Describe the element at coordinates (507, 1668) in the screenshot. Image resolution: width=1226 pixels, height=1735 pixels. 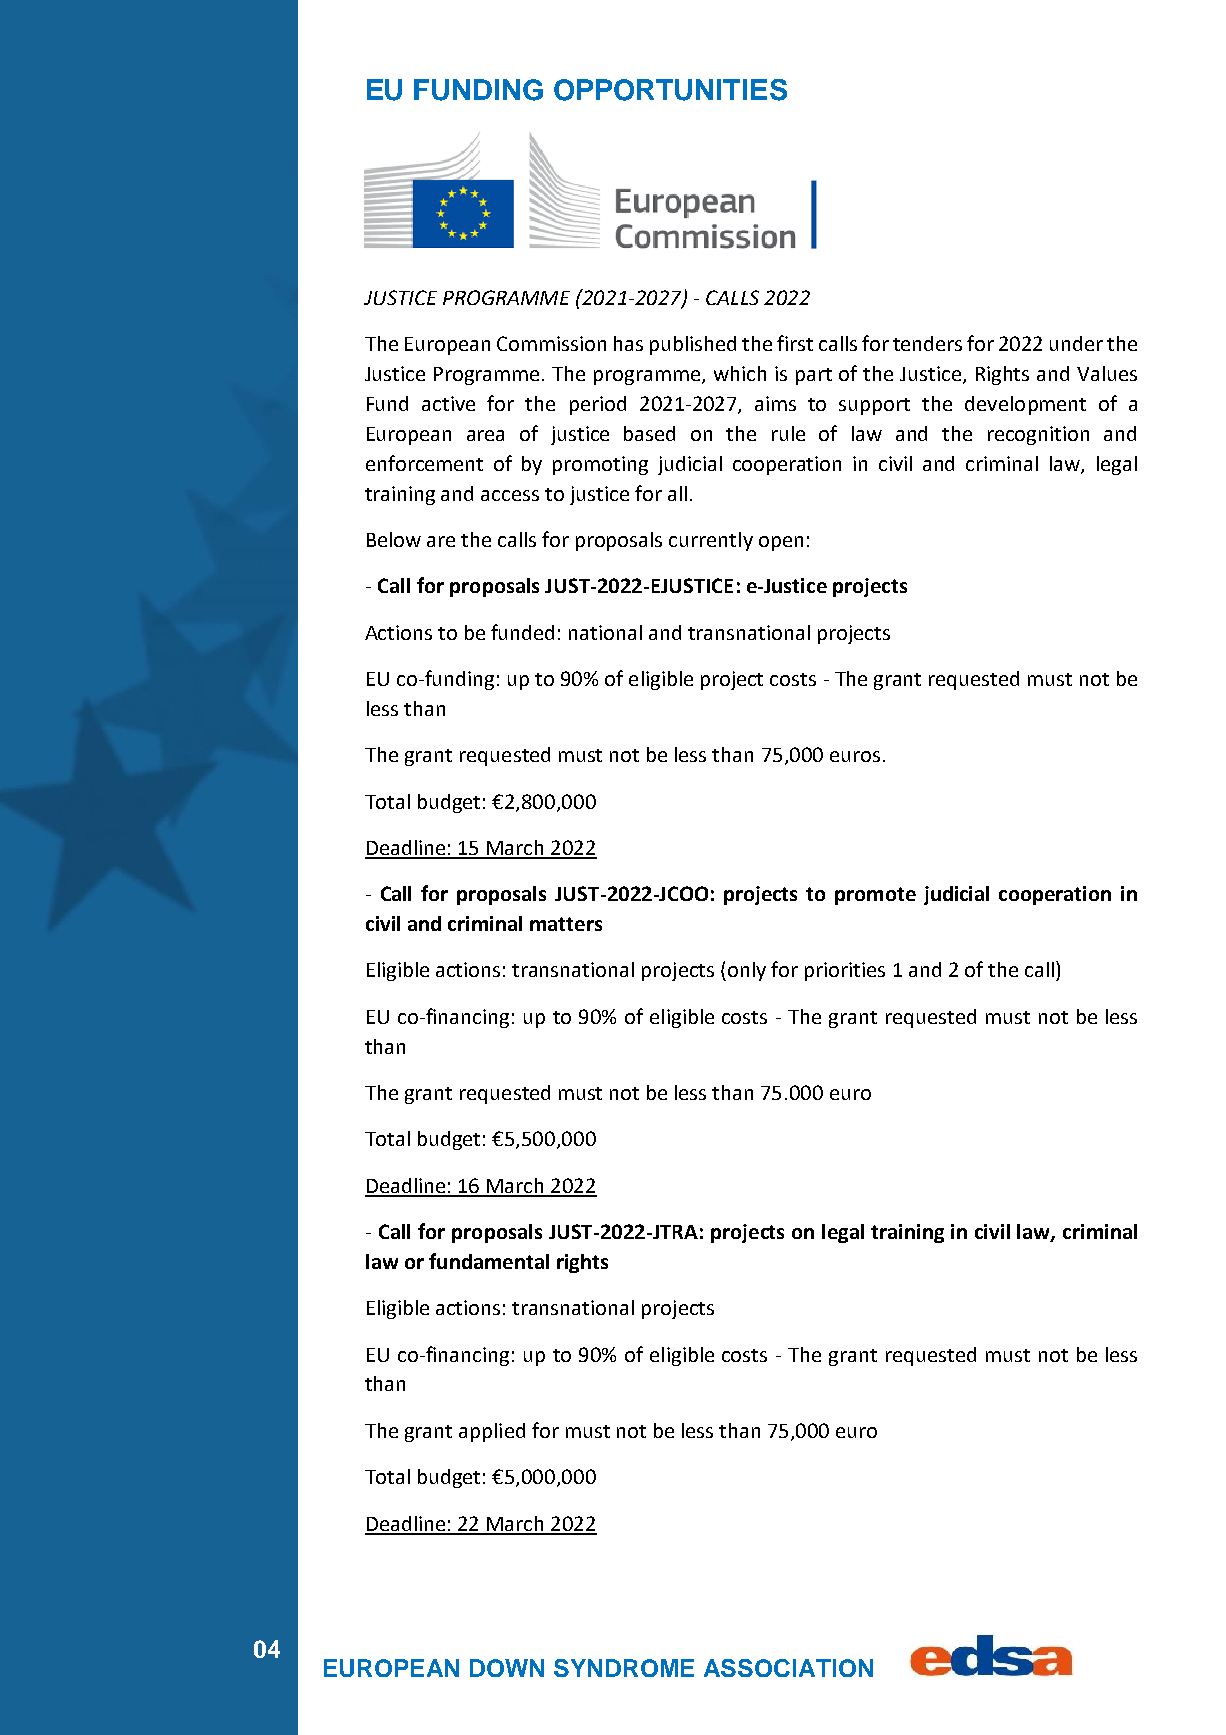
I see `DOWN` at that location.
